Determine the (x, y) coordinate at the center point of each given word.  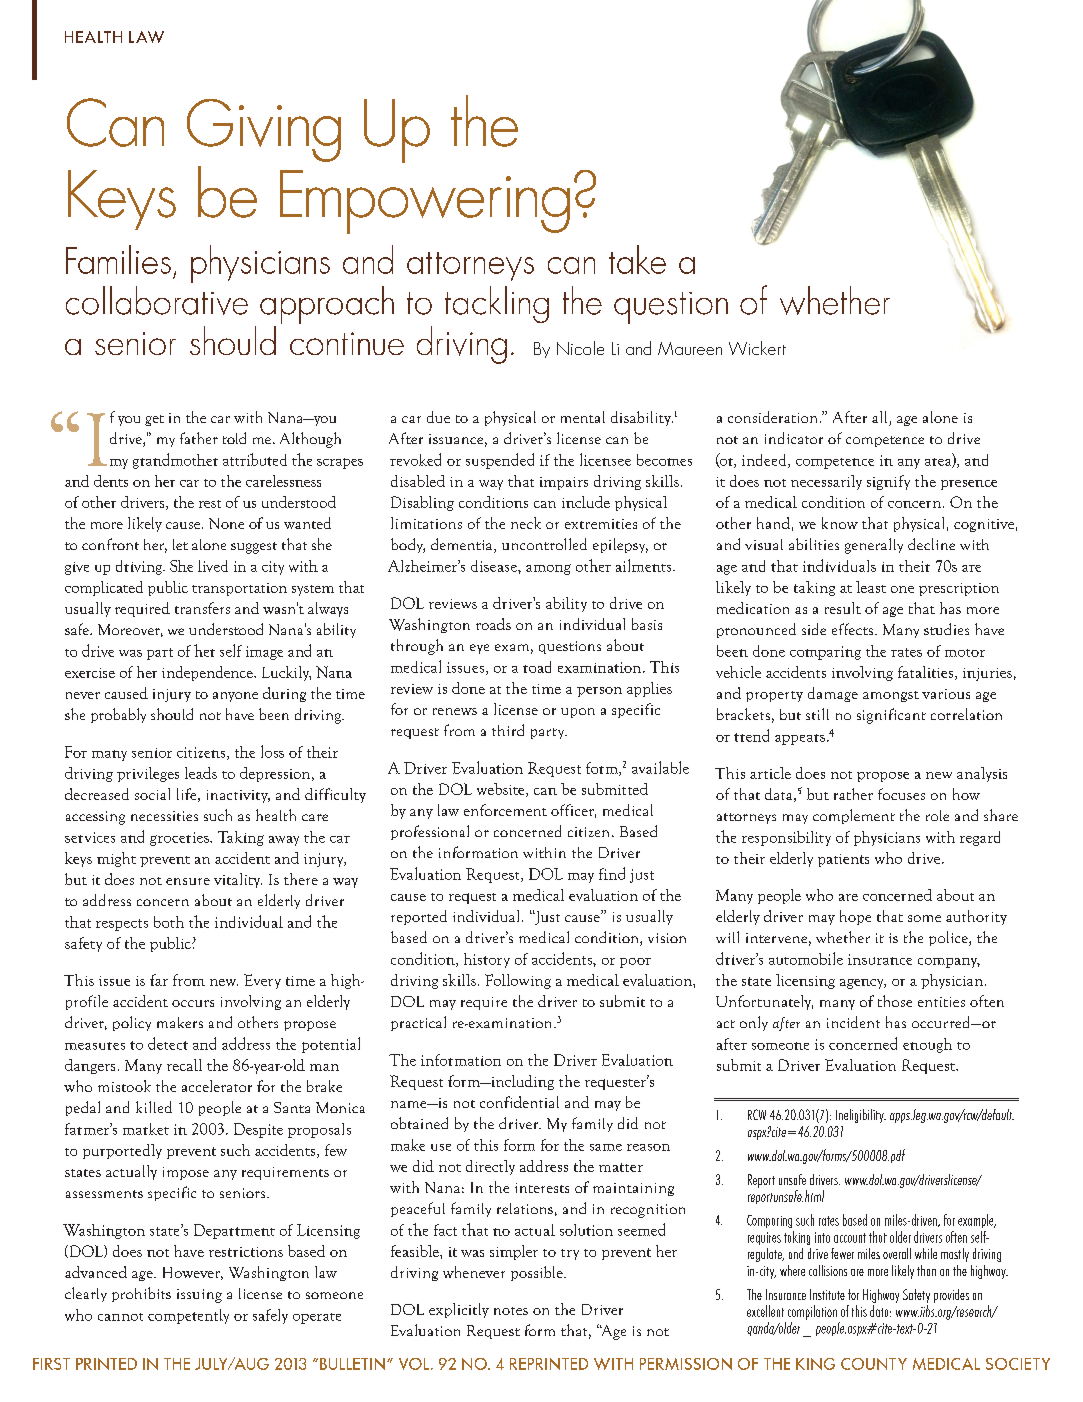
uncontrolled (544, 544)
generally (874, 546)
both (169, 922)
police (949, 938)
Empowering (425, 202)
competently (188, 1316)
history (487, 960)
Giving (264, 130)
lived (213, 566)
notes (511, 1311)
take (637, 259)
